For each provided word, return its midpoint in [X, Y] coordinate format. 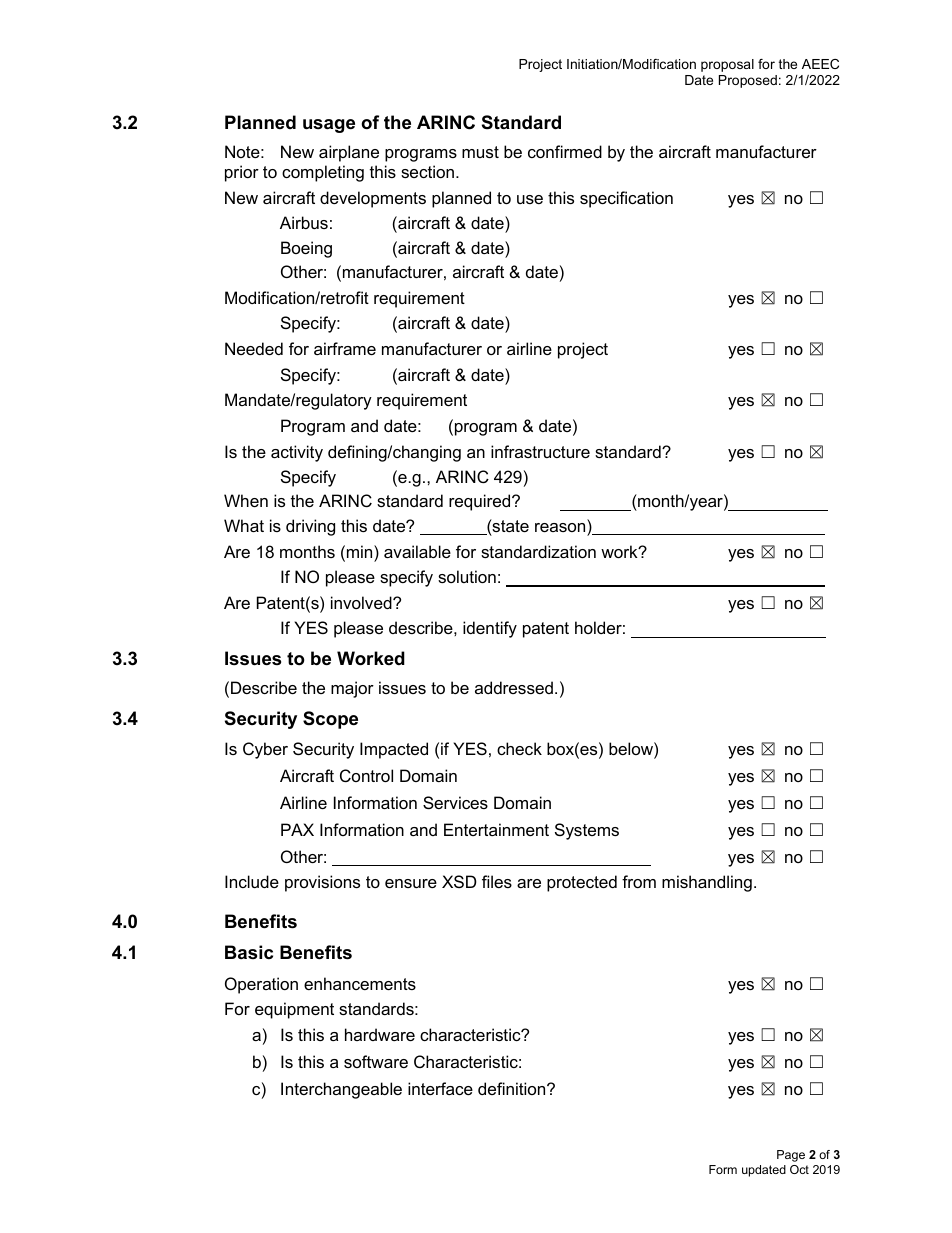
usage [329, 126]
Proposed [748, 81]
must [480, 152]
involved [362, 602]
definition [513, 1088]
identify [490, 629]
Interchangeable [341, 1090]
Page [791, 1156]
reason [560, 527]
